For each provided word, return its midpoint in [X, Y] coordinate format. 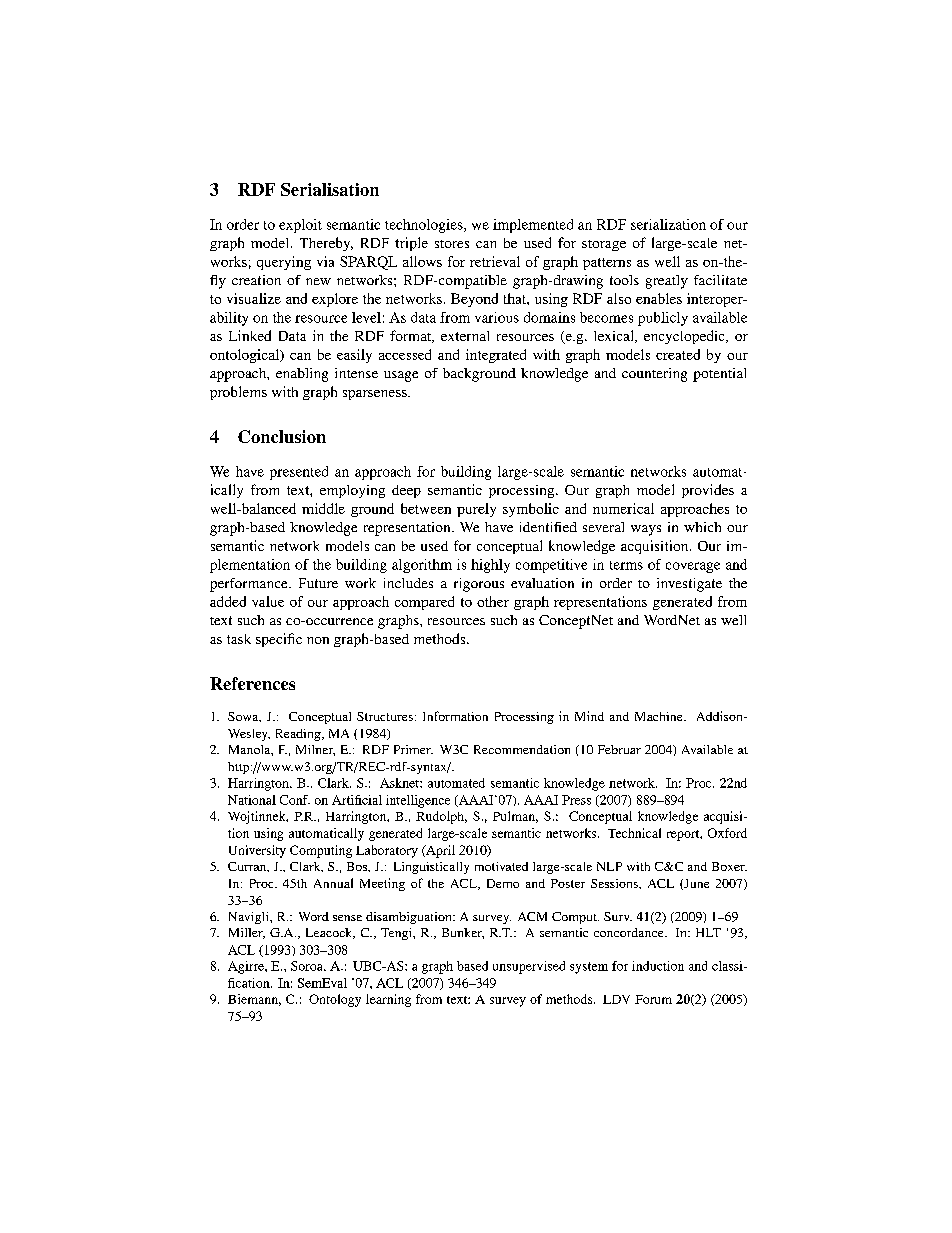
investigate [689, 585]
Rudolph [441, 817]
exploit [300, 226]
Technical [634, 833]
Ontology [335, 1000]
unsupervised [529, 967]
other [493, 601]
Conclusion [282, 436]
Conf [295, 800]
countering [654, 375]
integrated [496, 356]
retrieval [495, 261]
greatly [667, 282]
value [268, 601]
